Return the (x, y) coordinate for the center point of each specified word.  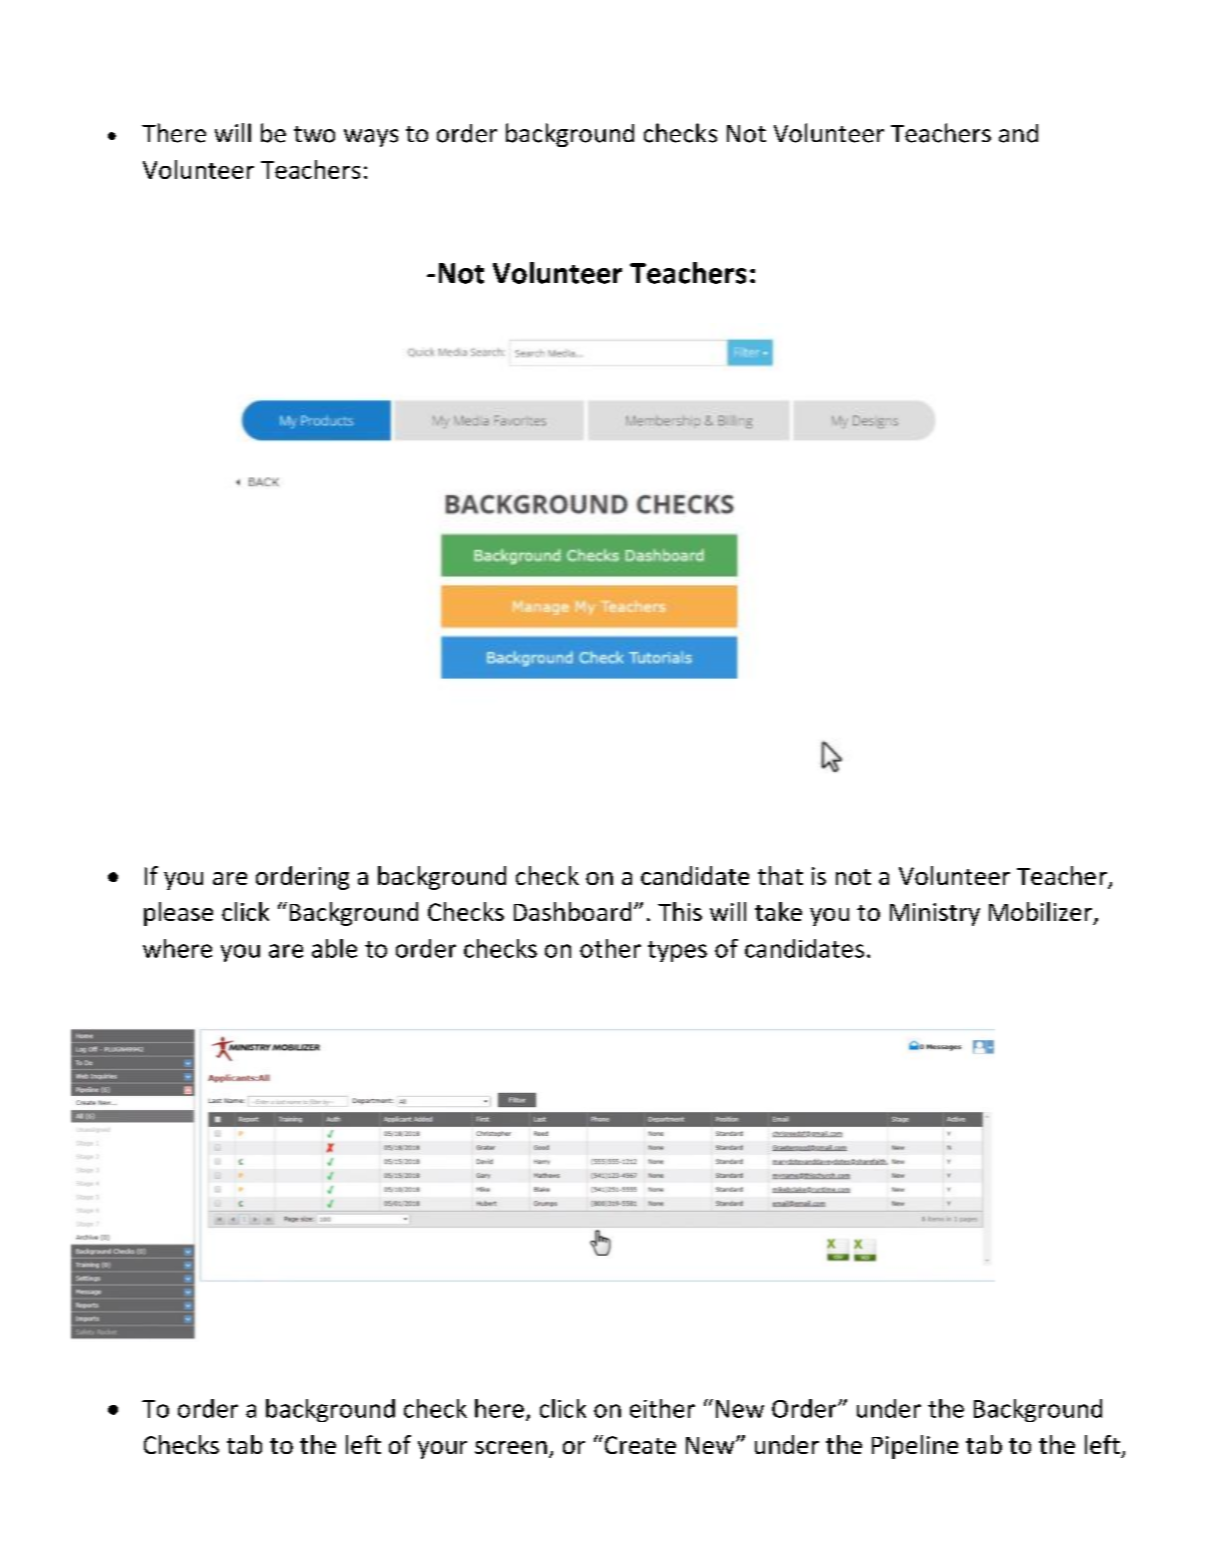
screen (511, 1447)
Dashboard (572, 911)
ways (371, 138)
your (442, 1450)
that (780, 875)
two (314, 134)
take (778, 911)
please (178, 914)
